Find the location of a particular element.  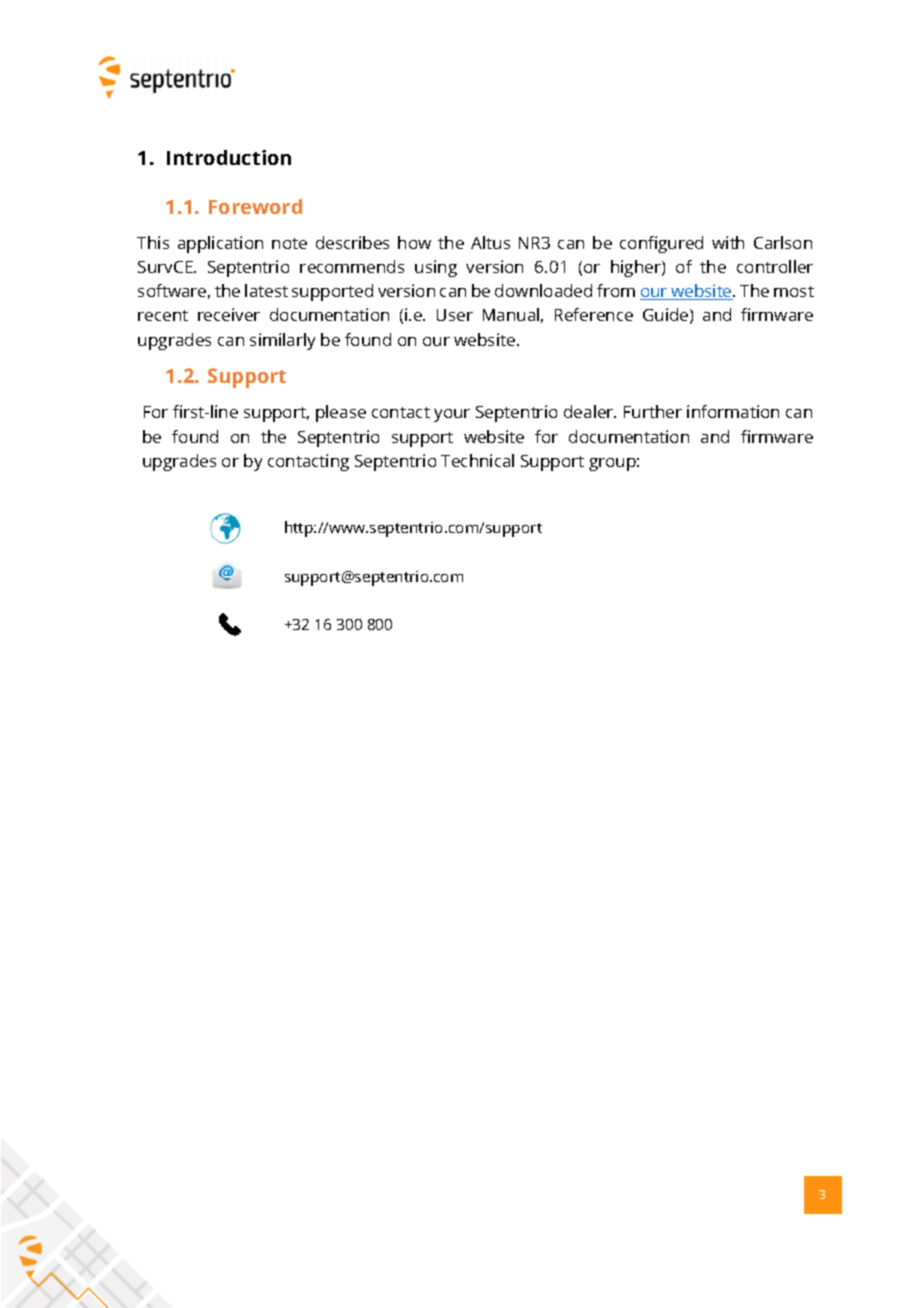

Introduction is located at coordinates (229, 157).
